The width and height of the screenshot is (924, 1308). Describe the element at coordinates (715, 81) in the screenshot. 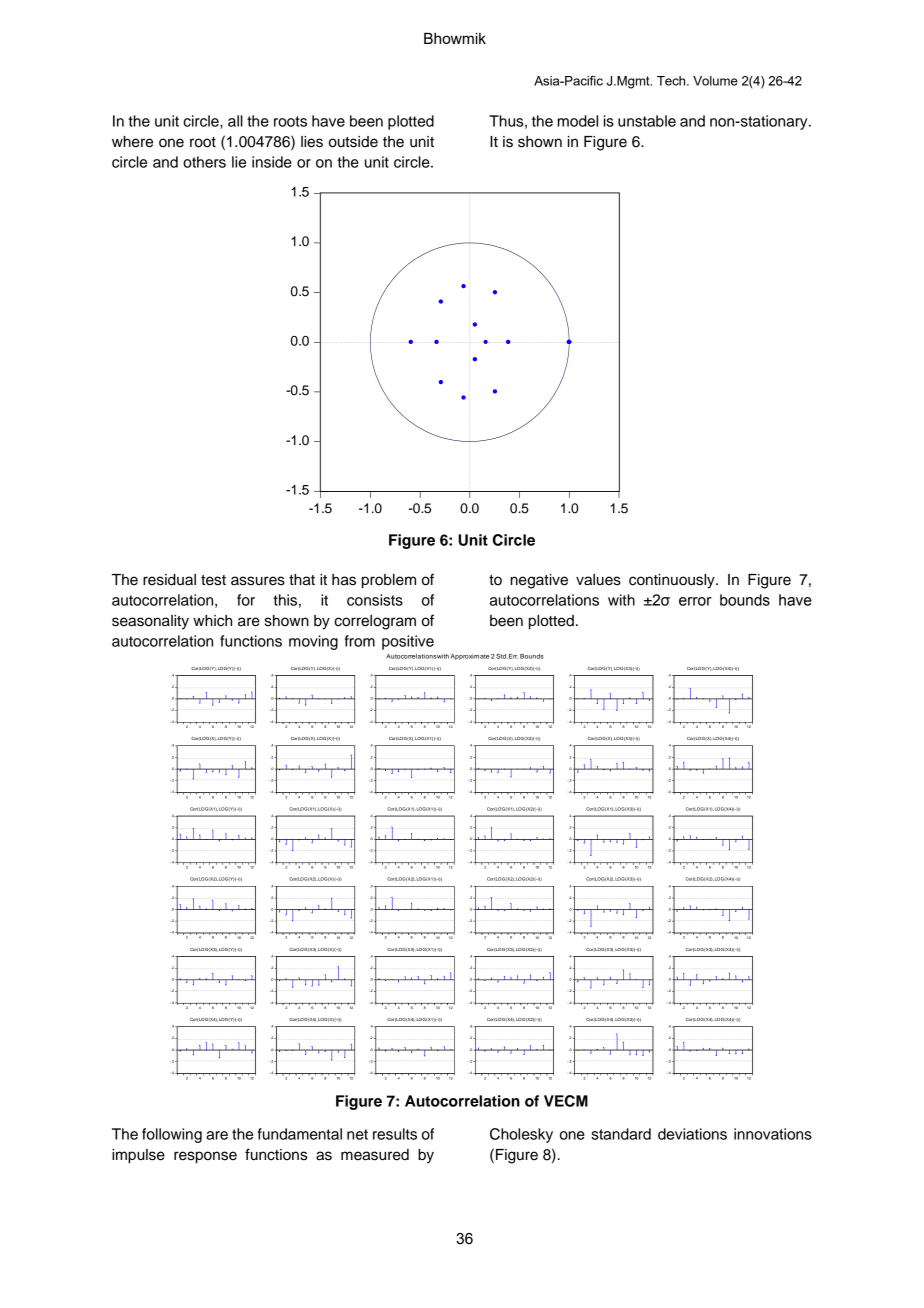

I see `Volume` at that location.
